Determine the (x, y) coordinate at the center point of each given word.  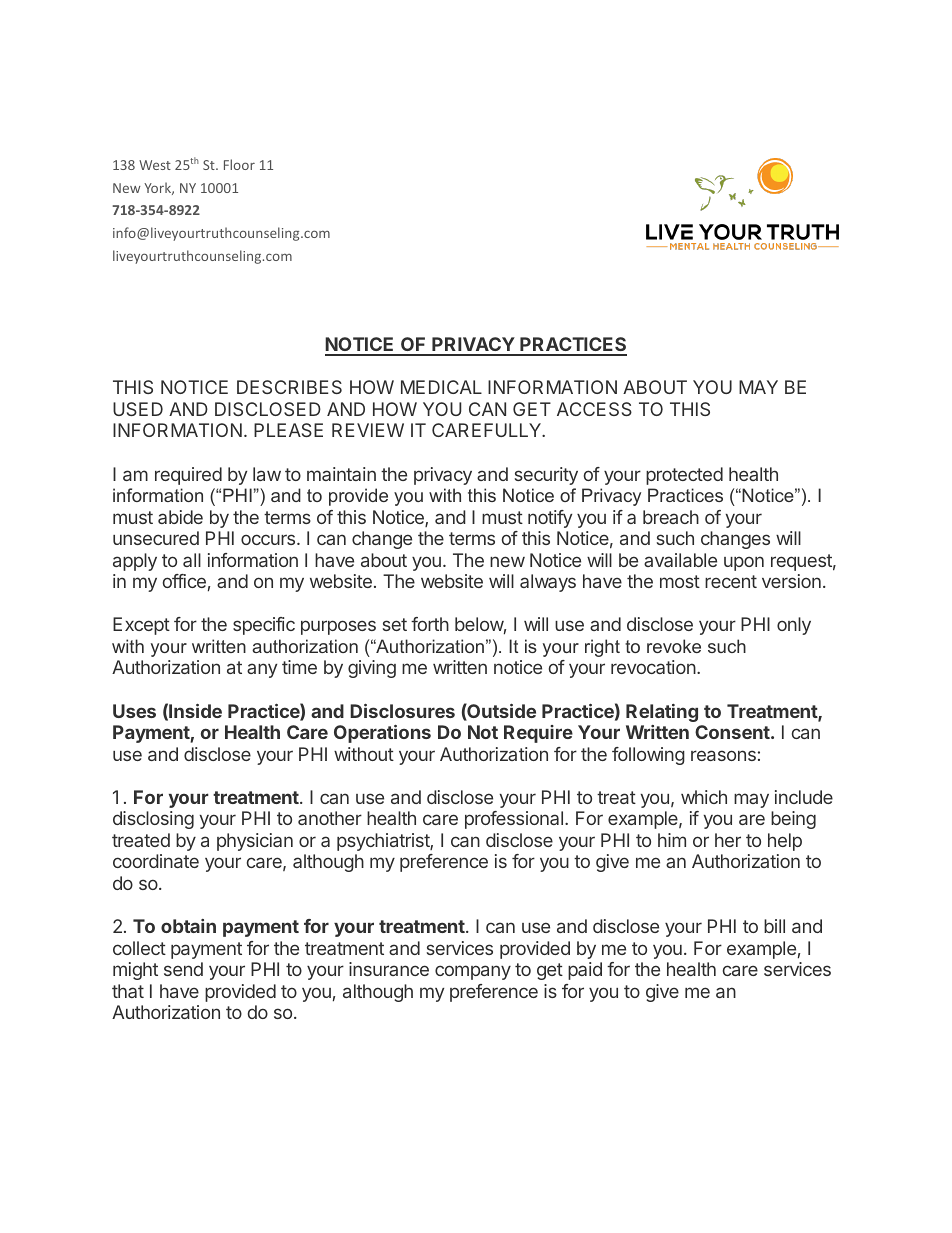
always (548, 583)
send (183, 969)
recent (731, 581)
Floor (239, 164)
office (184, 581)
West (155, 165)
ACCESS (594, 409)
